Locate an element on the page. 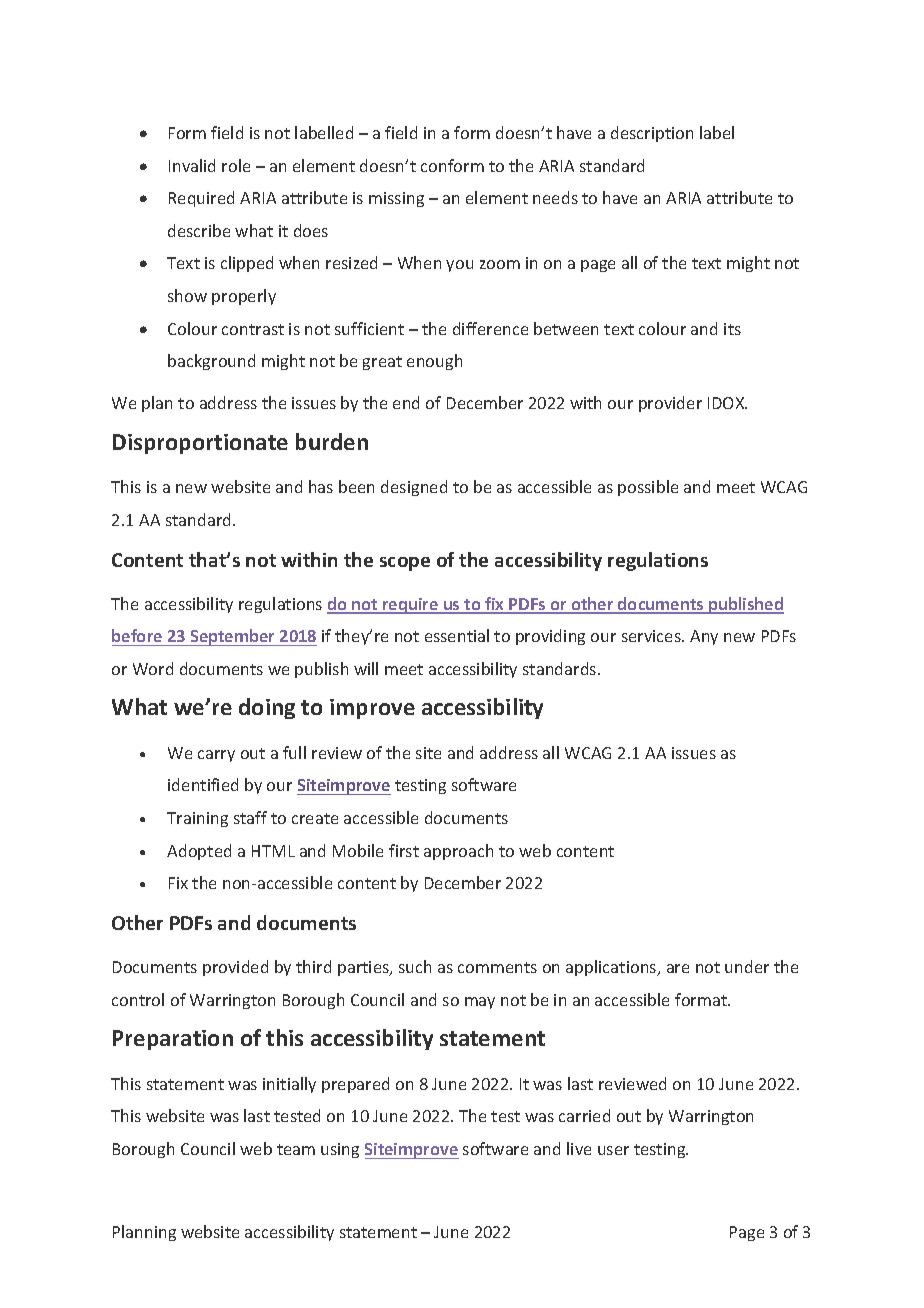 The image size is (924, 1308). initially is located at coordinates (289, 1085).
